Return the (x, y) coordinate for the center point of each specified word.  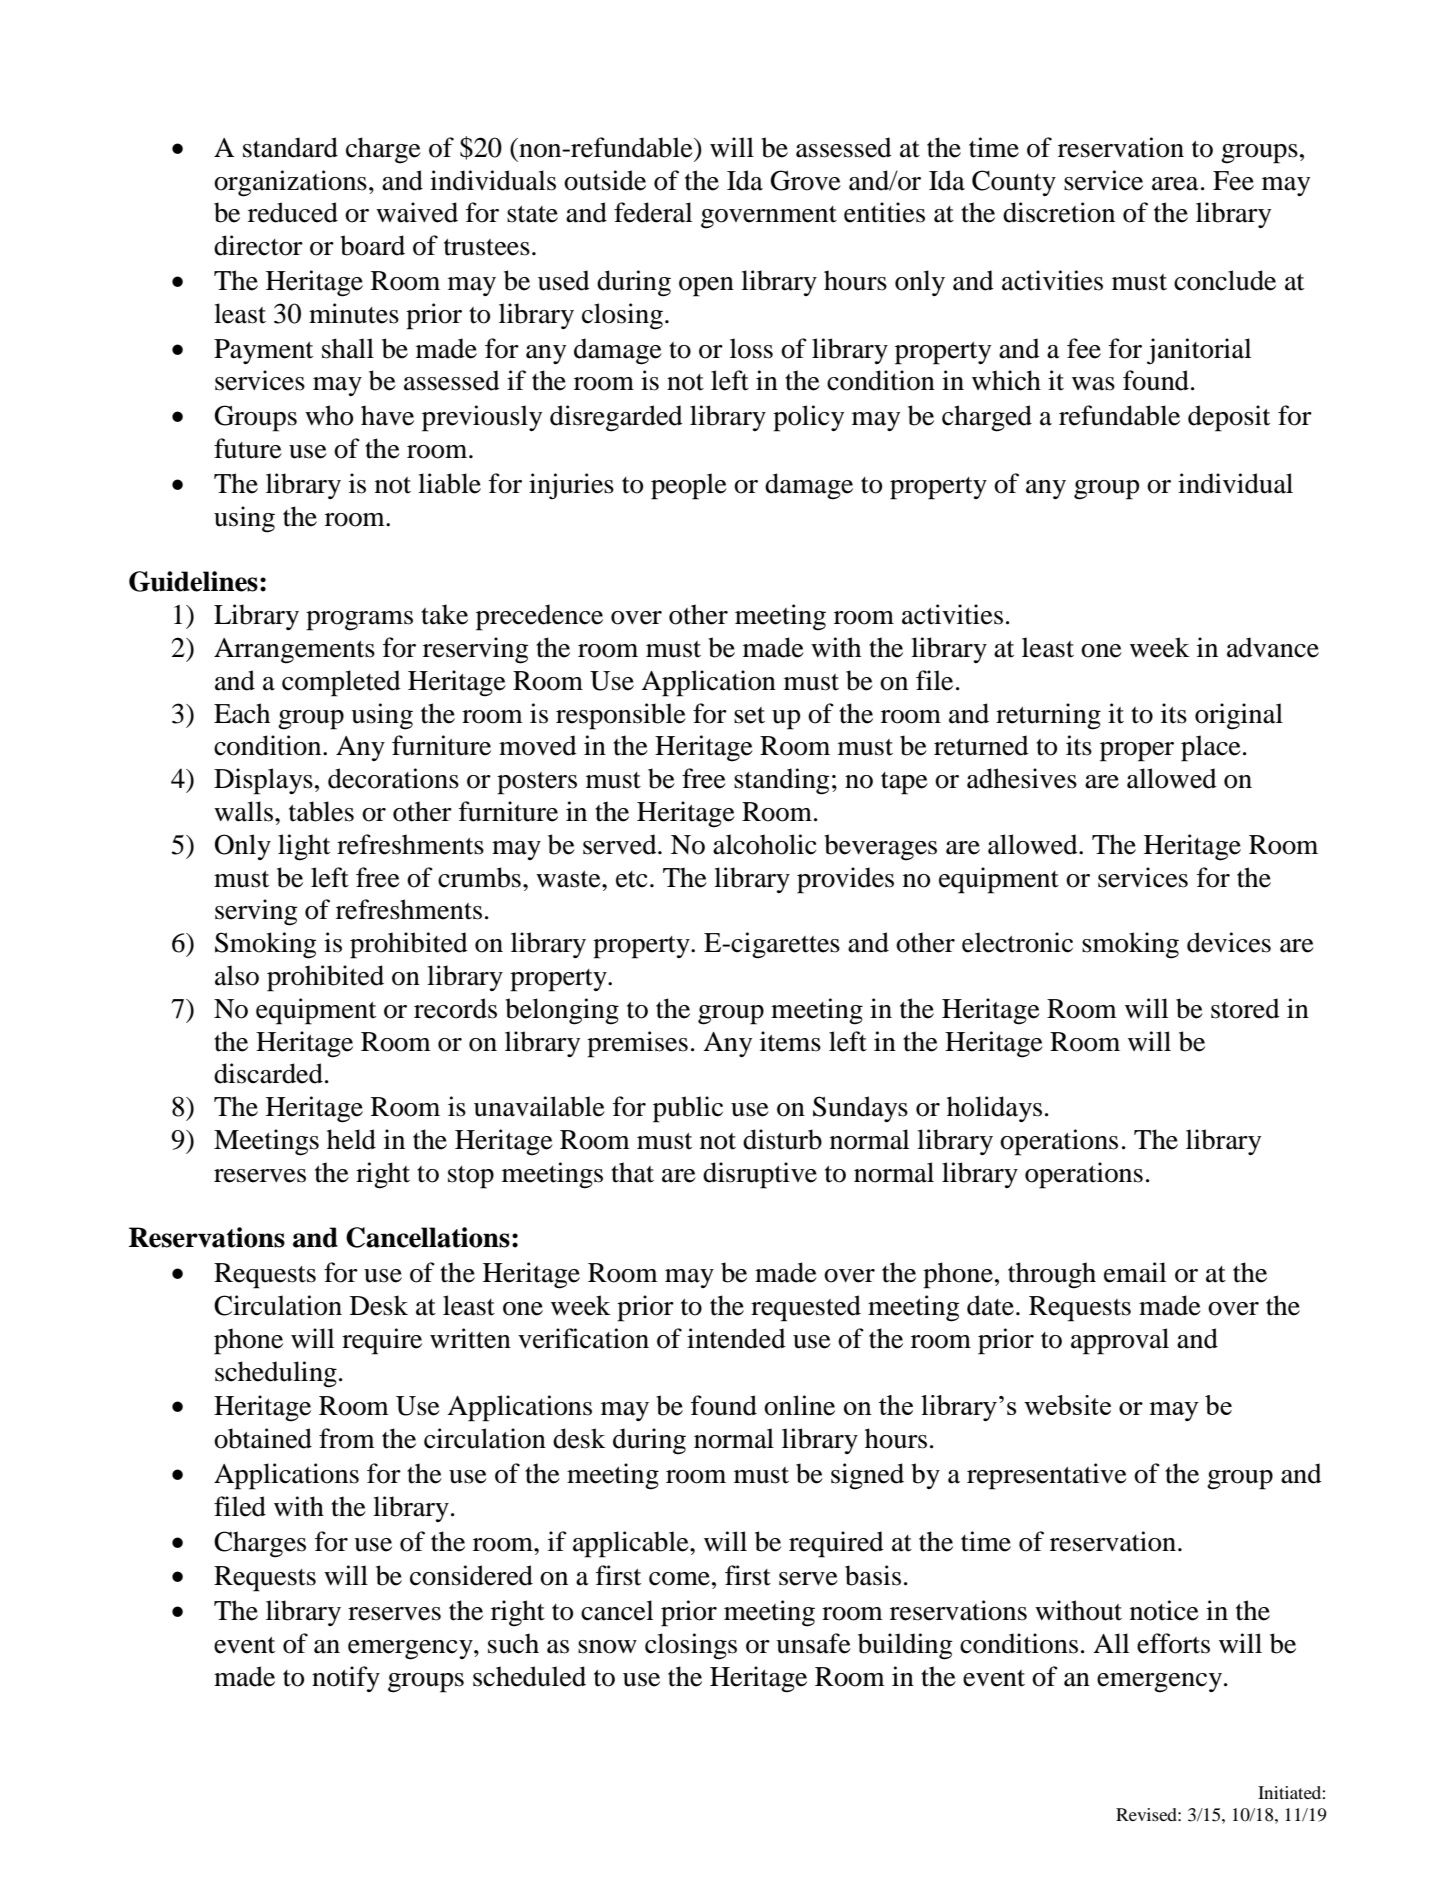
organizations (290, 183)
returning (1048, 716)
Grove (805, 180)
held (351, 1139)
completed (341, 683)
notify (346, 1679)
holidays (994, 1109)
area (1175, 184)
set (749, 715)
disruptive (760, 1175)
